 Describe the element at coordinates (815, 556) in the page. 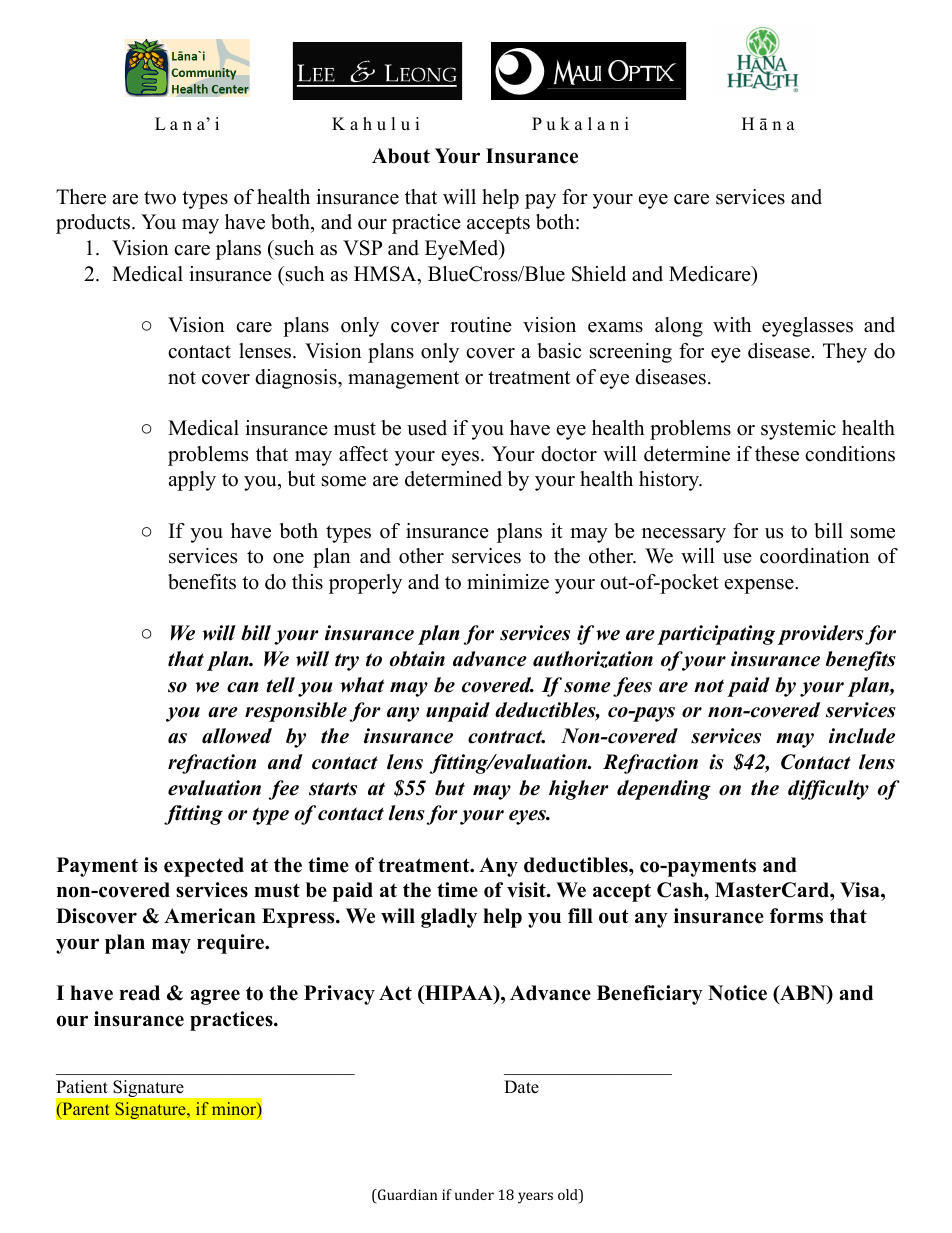

I see `coordination` at that location.
